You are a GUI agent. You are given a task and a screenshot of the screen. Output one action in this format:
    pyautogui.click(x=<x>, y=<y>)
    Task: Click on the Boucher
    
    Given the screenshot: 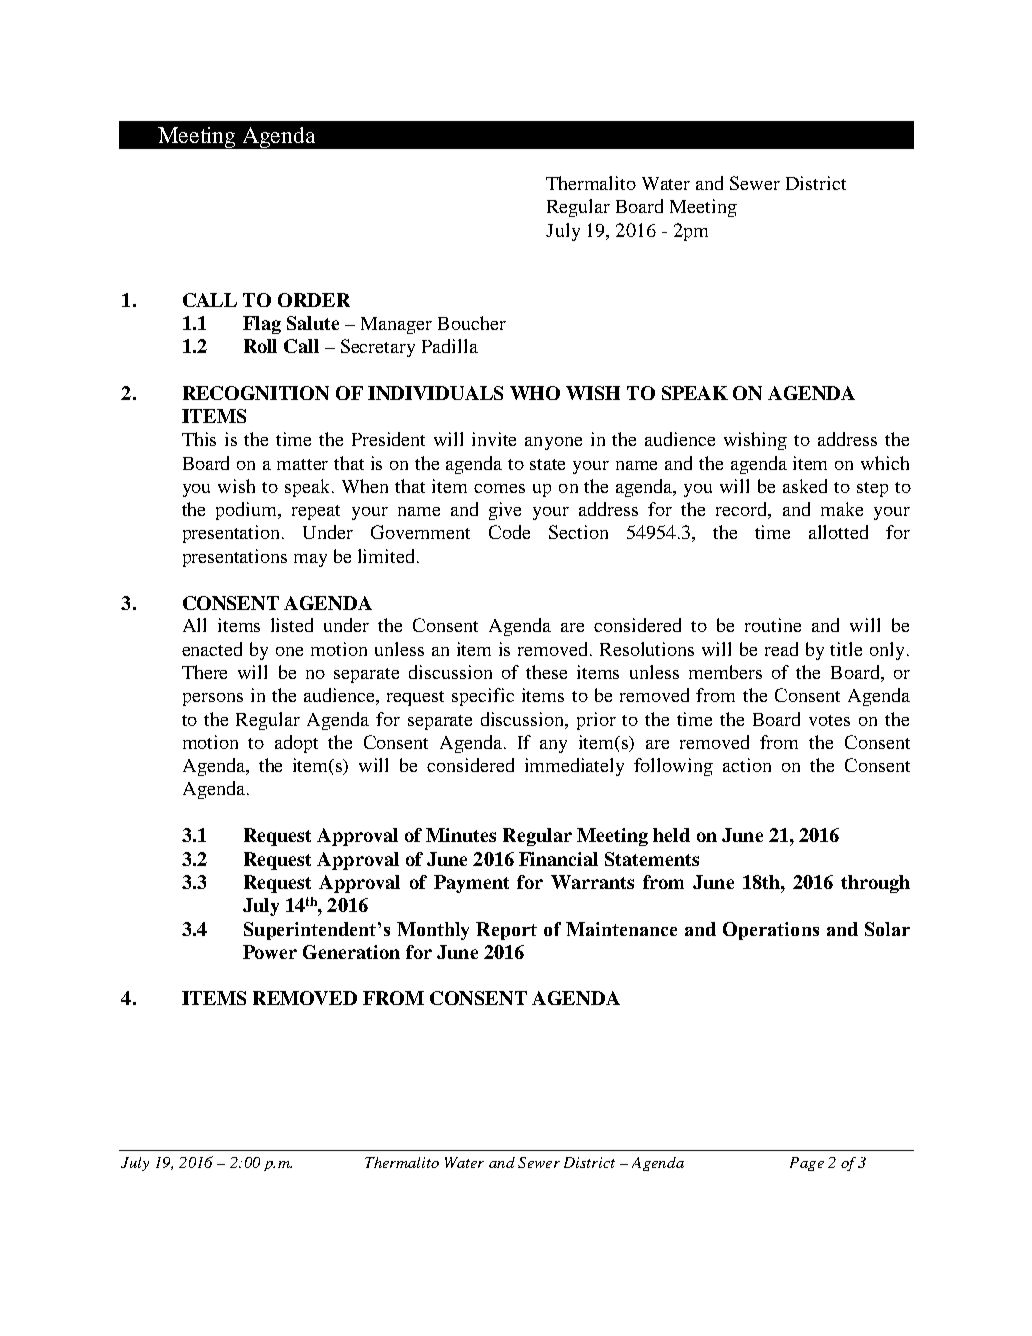 What is the action you would take?
    pyautogui.click(x=472, y=323)
